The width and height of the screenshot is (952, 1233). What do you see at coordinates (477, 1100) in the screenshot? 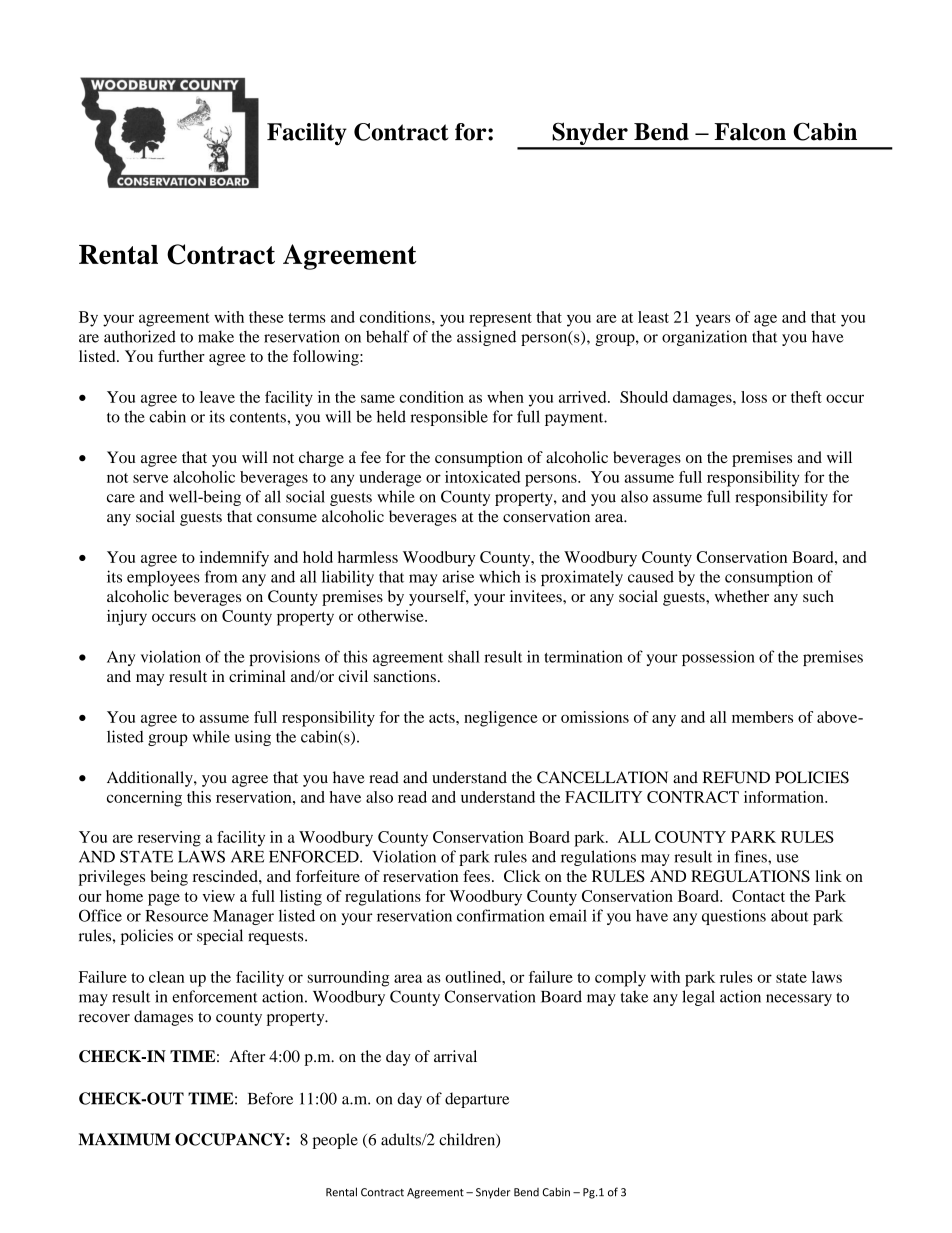
I see `departure` at bounding box center [477, 1100].
